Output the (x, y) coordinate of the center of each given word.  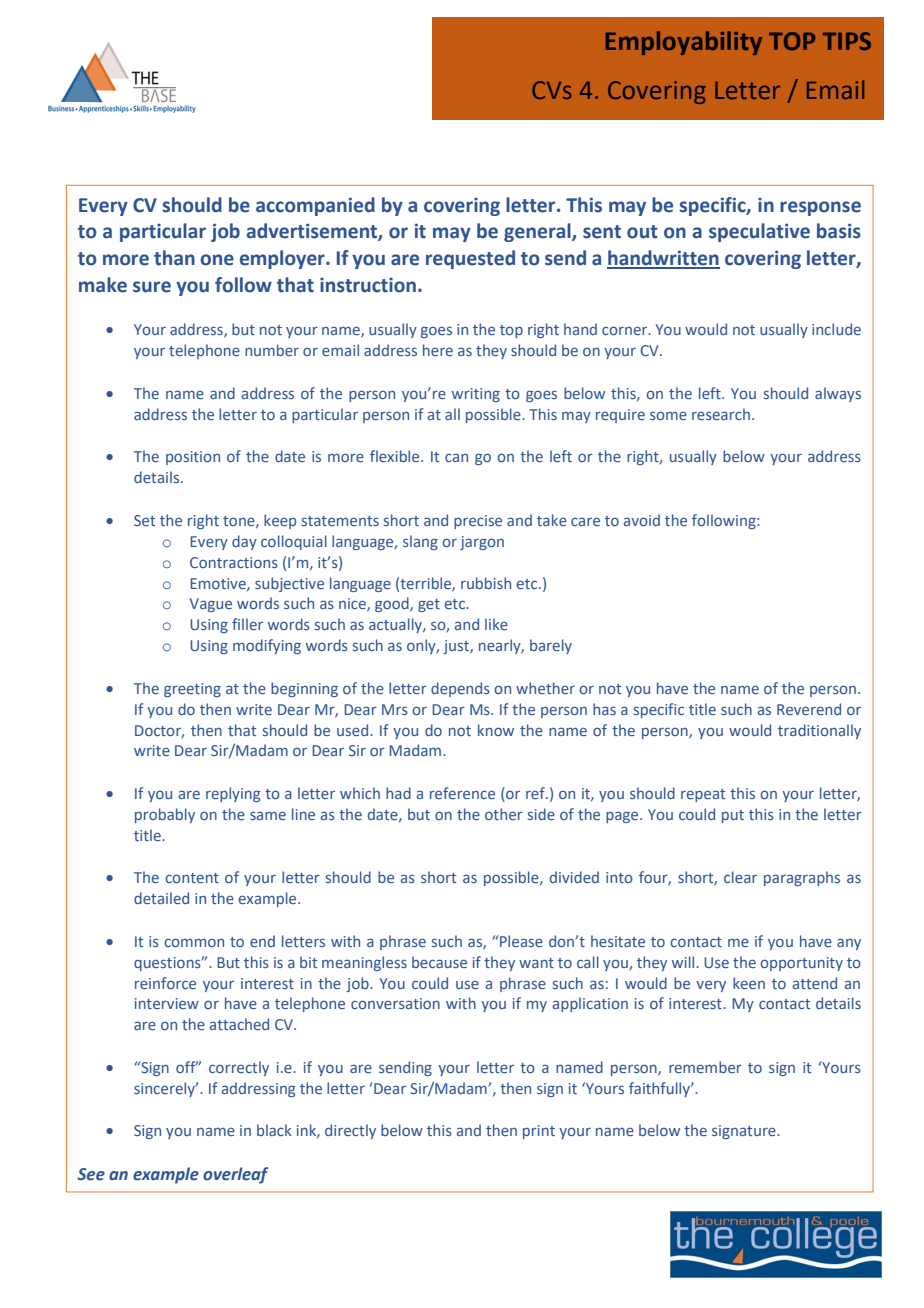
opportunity (801, 964)
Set (144, 520)
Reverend (809, 709)
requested (470, 259)
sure (152, 287)
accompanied (315, 206)
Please (520, 941)
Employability (684, 43)
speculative (759, 232)
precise (478, 522)
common (194, 942)
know (496, 730)
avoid (642, 520)
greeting (192, 690)
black (274, 1130)
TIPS (847, 41)
